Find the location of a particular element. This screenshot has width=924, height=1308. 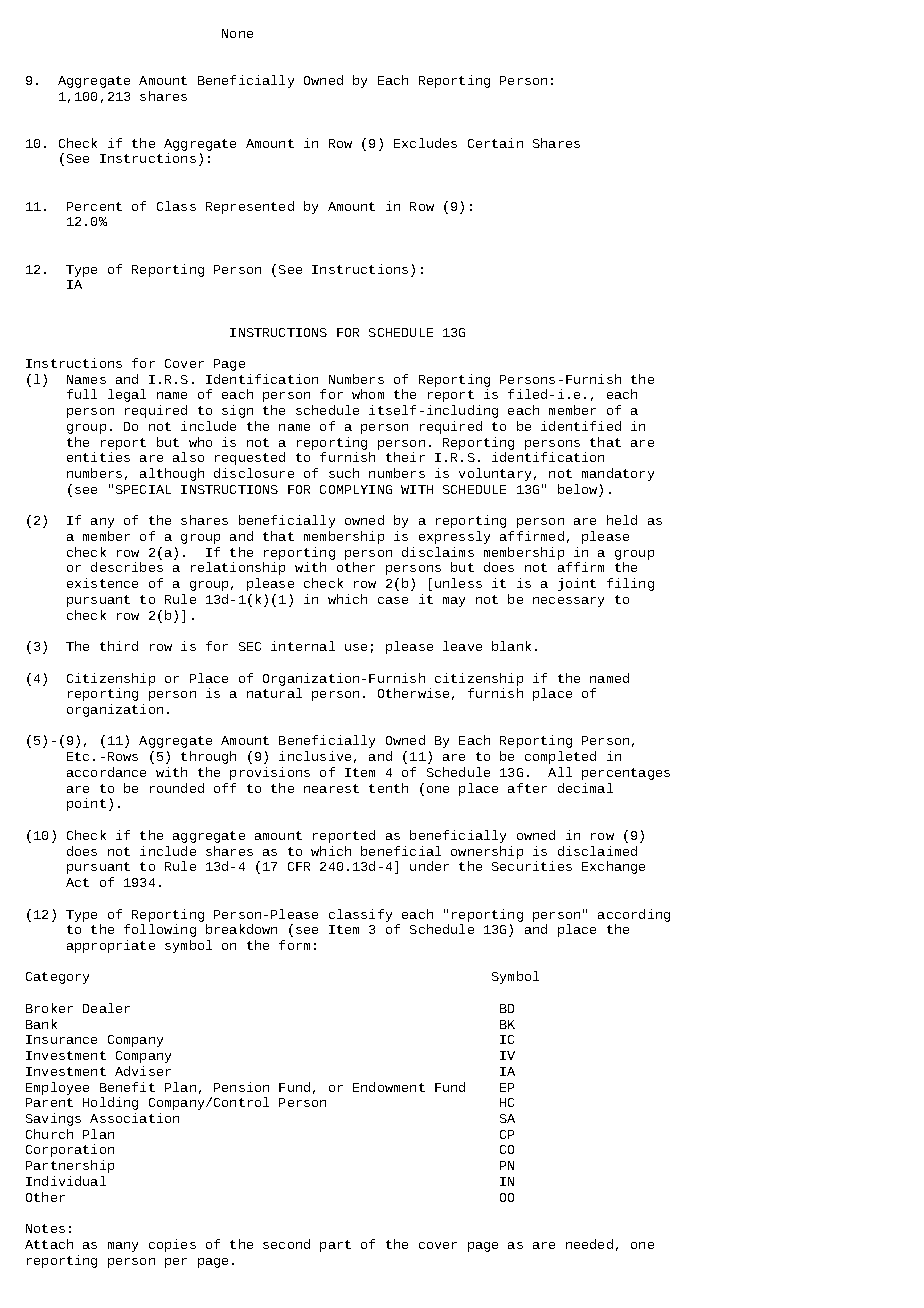

needed is located at coordinates (589, 1244).
